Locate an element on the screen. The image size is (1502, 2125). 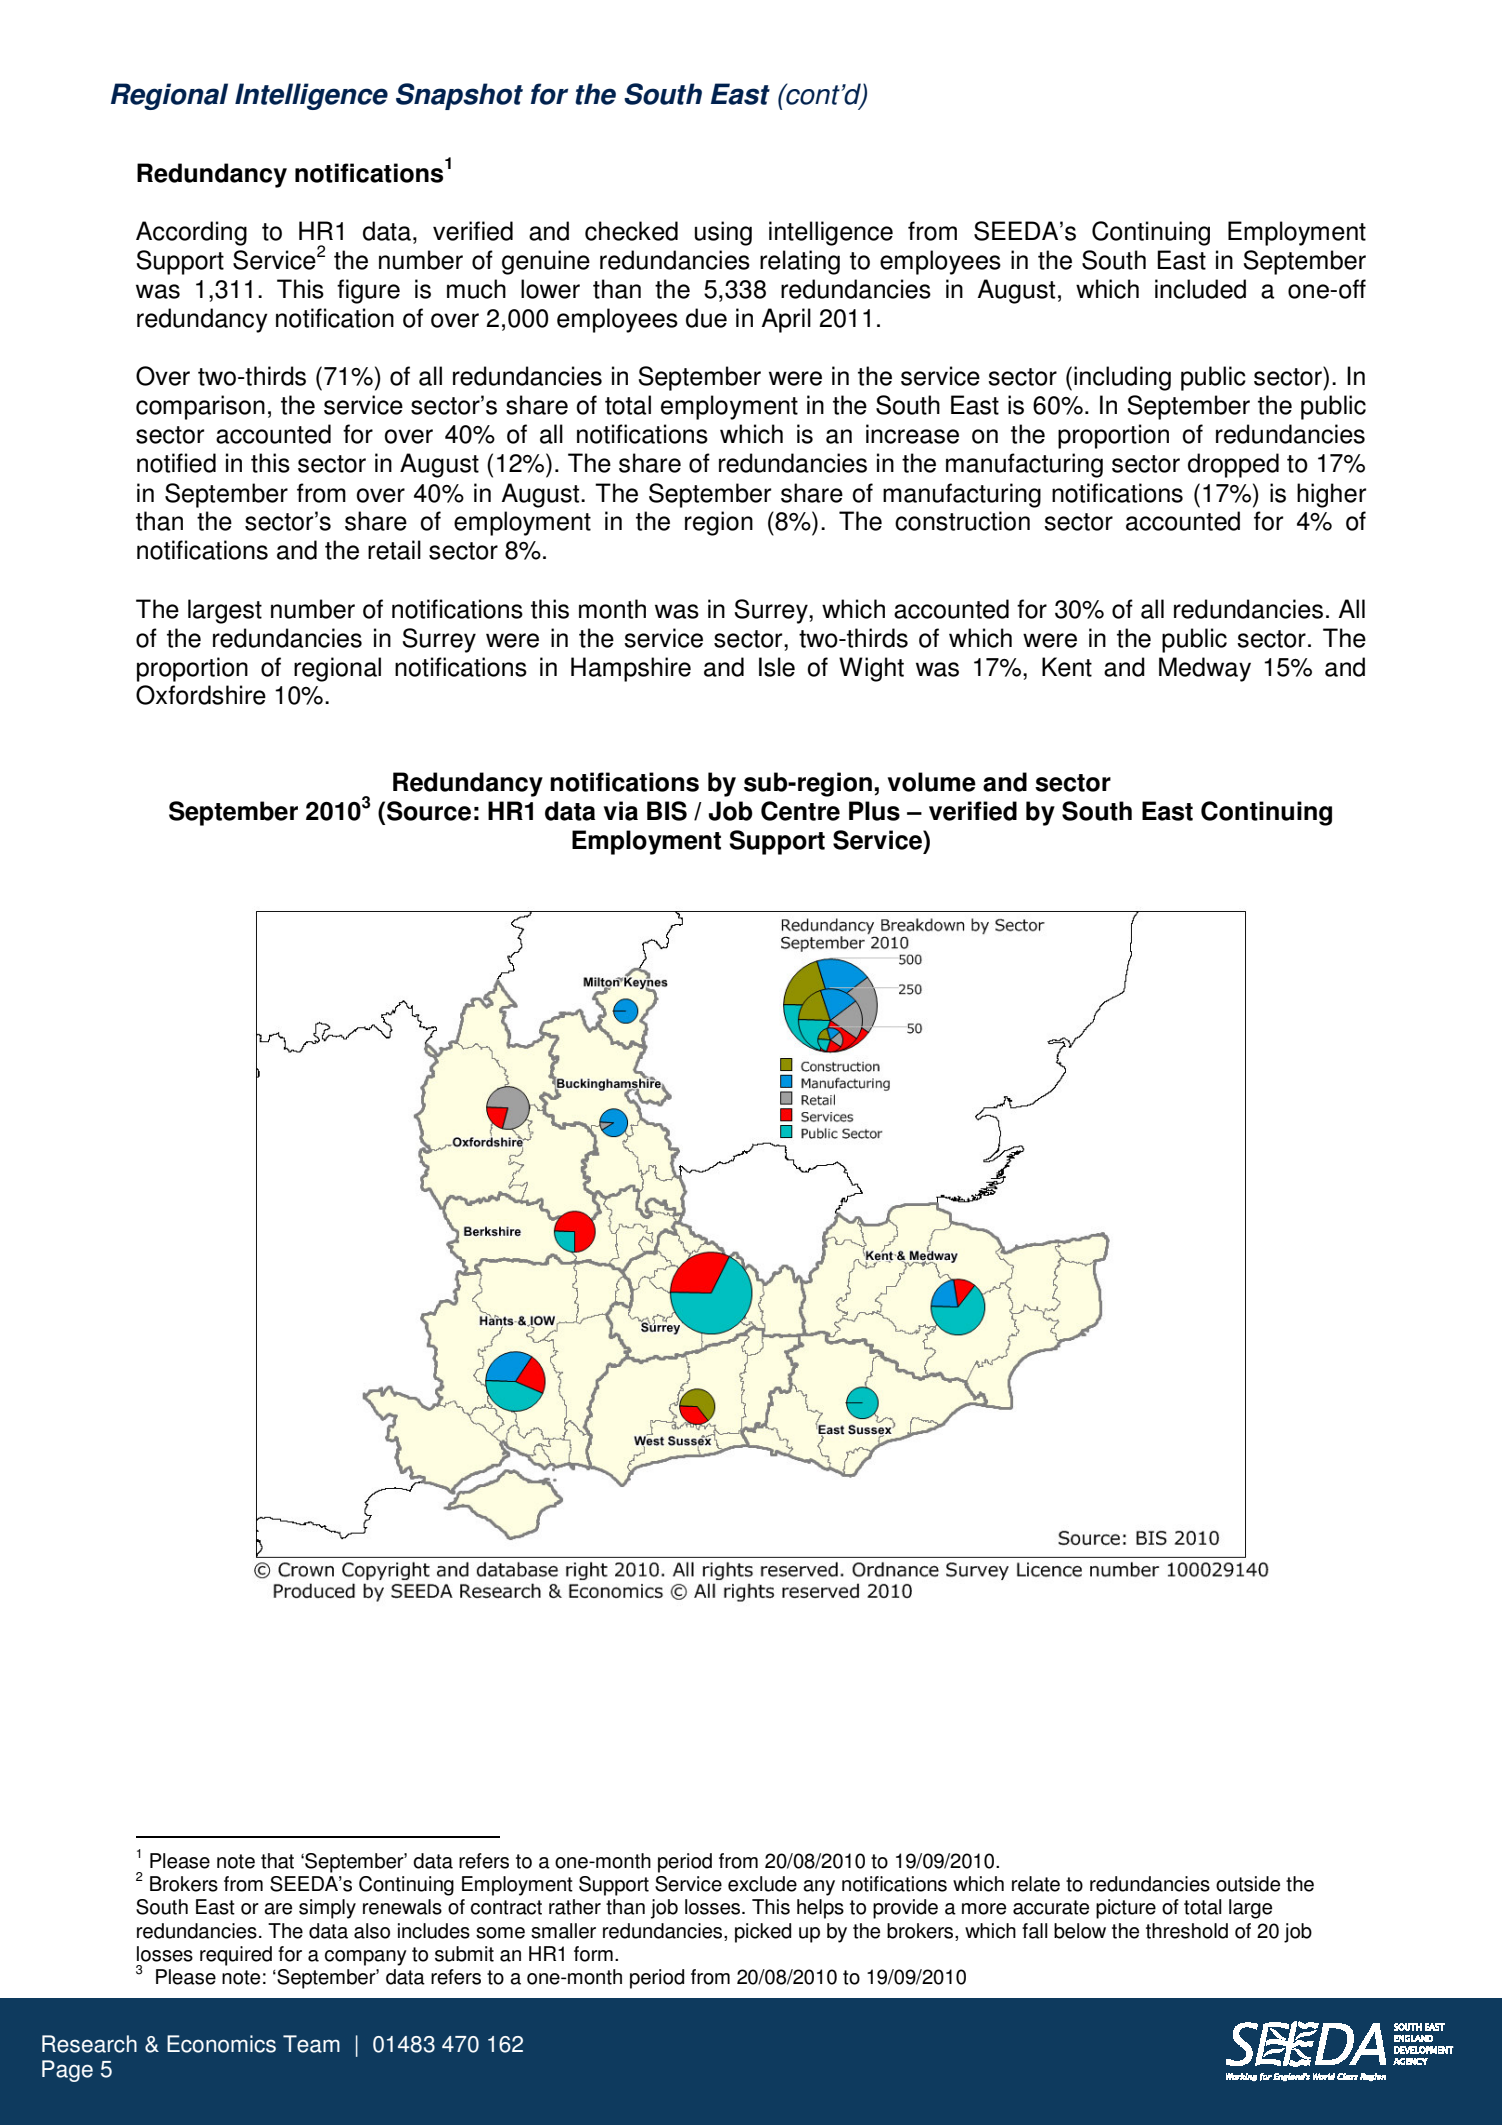
Medway is located at coordinates (1205, 669).
